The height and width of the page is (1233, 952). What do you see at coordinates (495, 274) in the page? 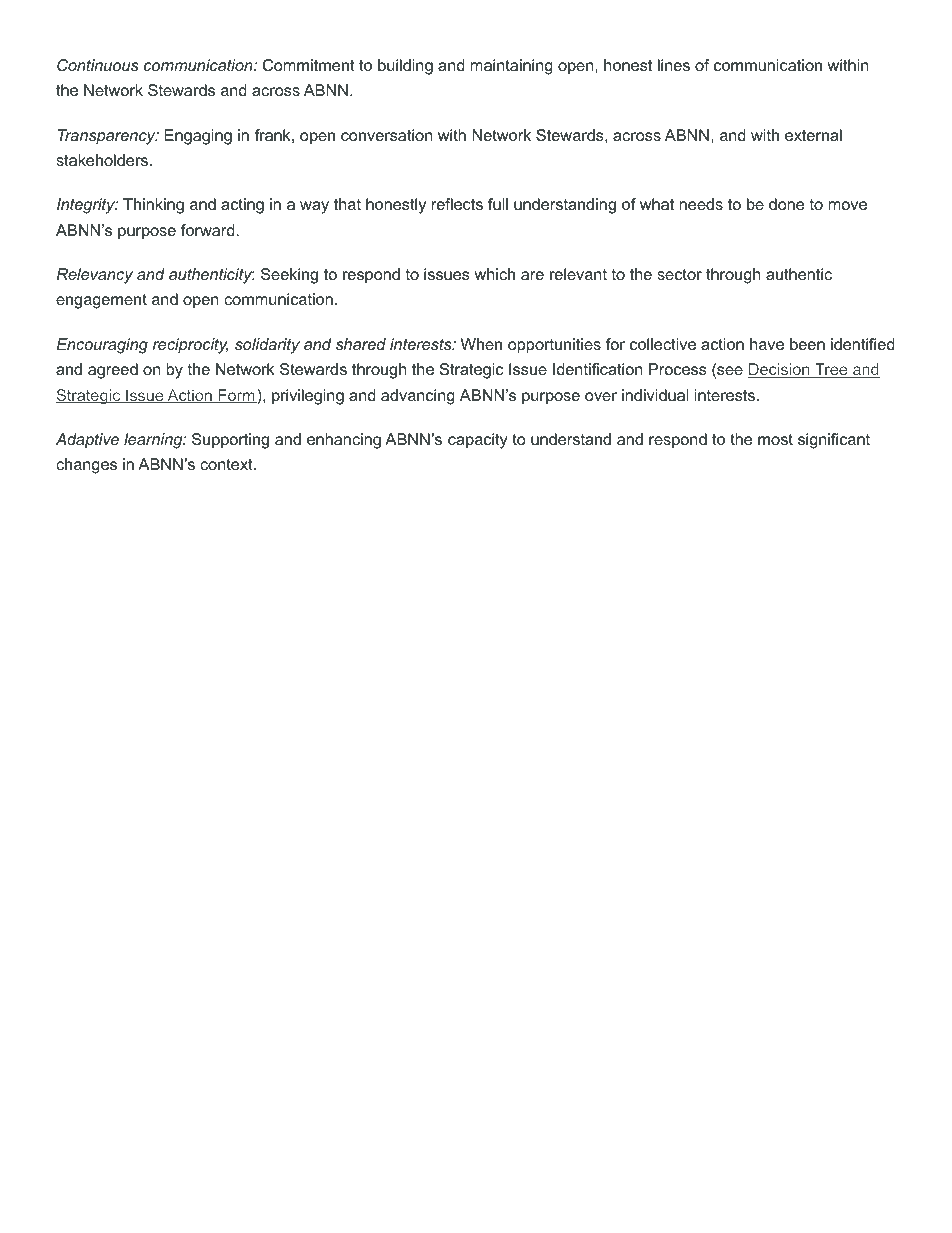
I see `which` at bounding box center [495, 274].
